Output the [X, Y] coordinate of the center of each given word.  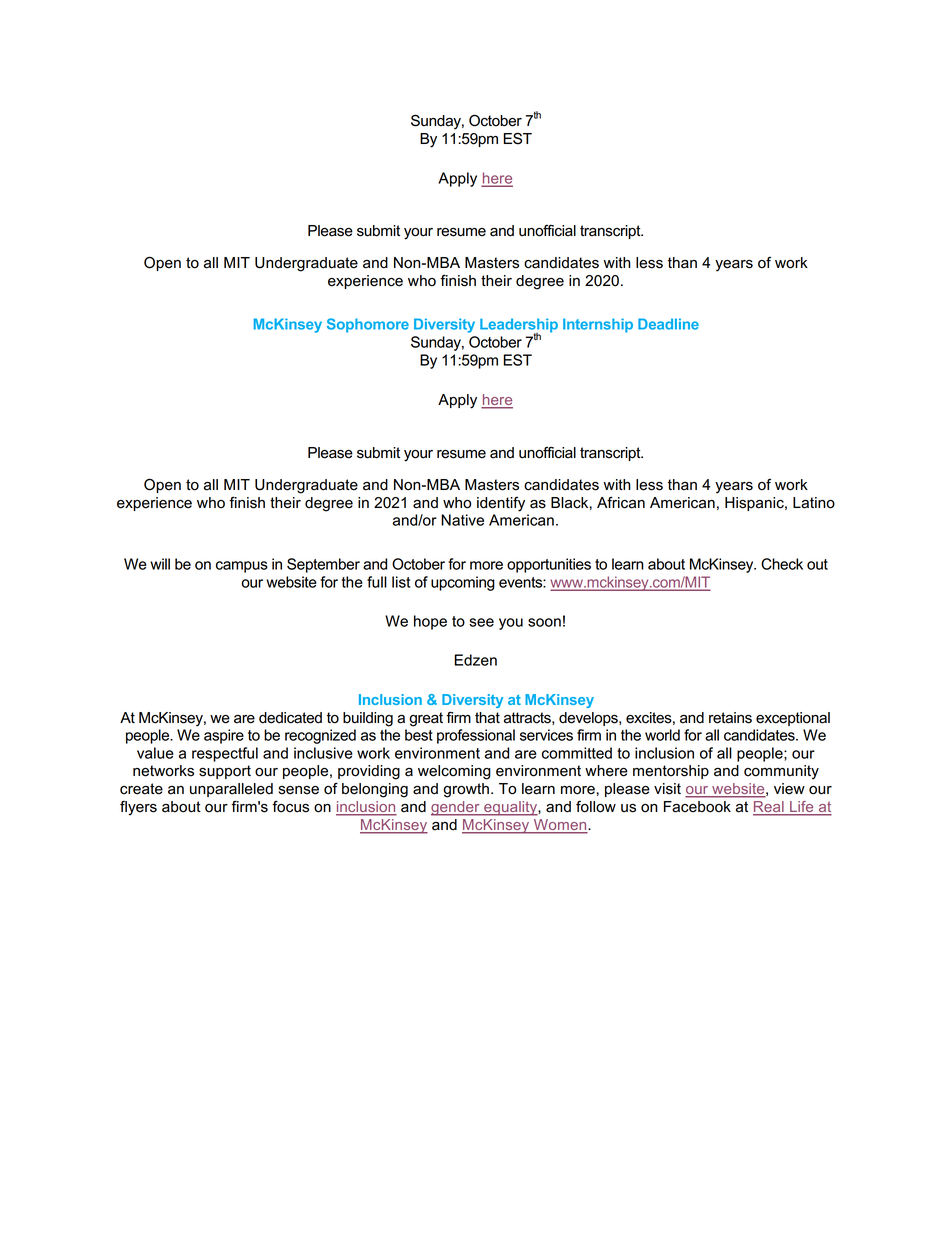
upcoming [463, 583]
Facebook [697, 807]
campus [242, 567]
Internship [598, 325]
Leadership [519, 326]
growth [466, 790]
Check [782, 564]
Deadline [668, 324]
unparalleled [231, 790]
